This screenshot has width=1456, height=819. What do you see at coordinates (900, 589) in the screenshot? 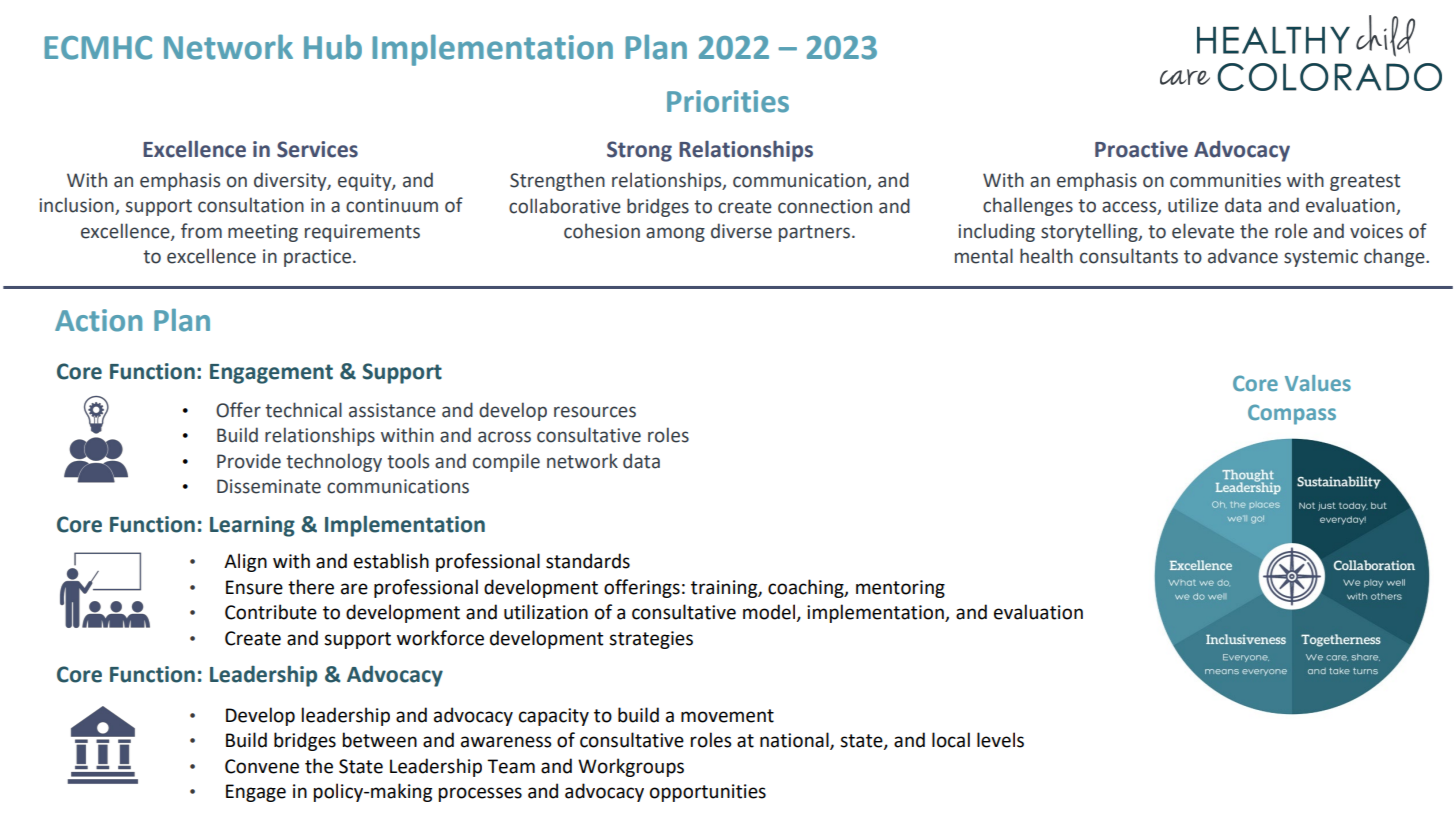
I see `mentoring` at bounding box center [900, 589].
